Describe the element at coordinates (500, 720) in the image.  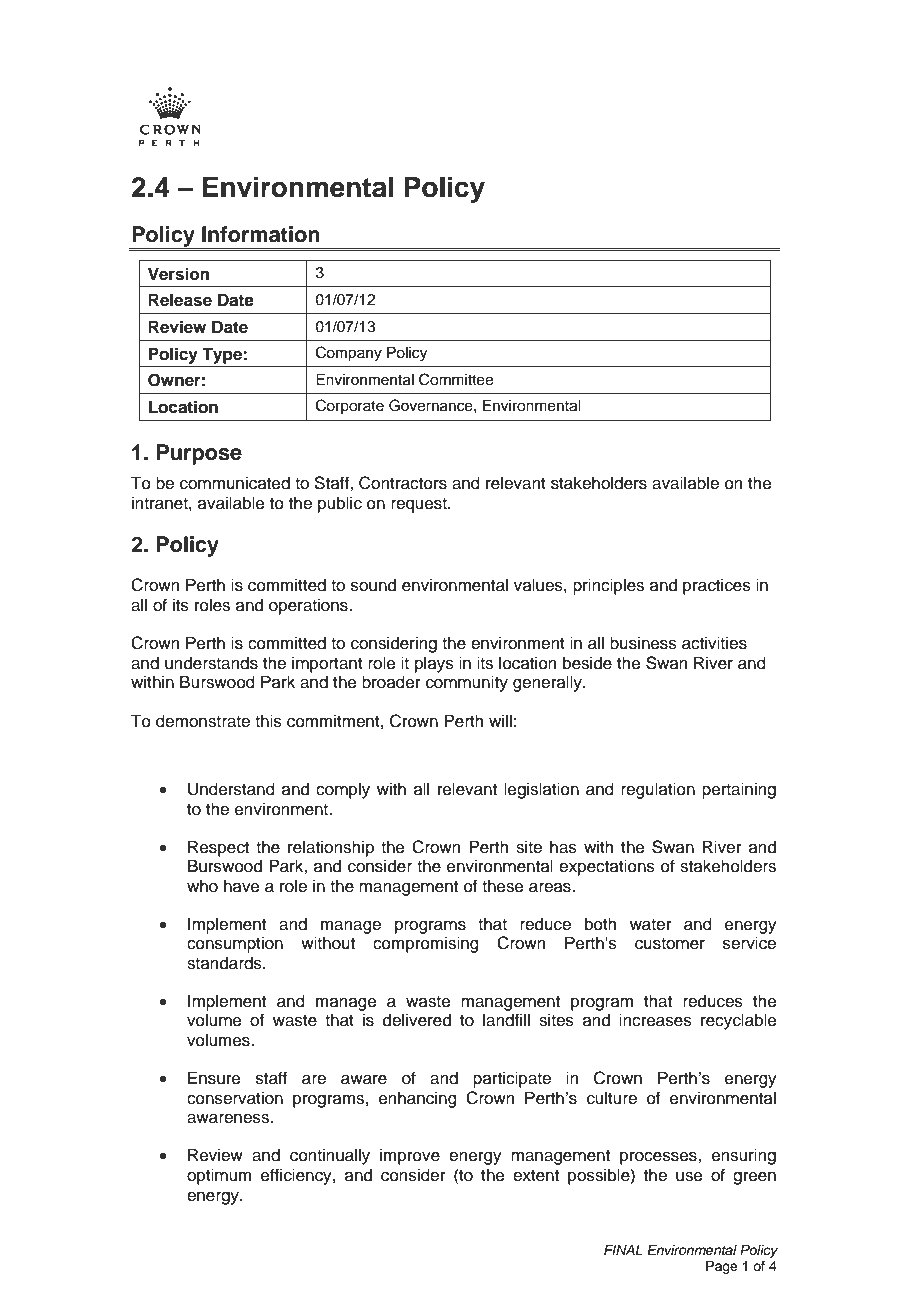
I see `will` at that location.
